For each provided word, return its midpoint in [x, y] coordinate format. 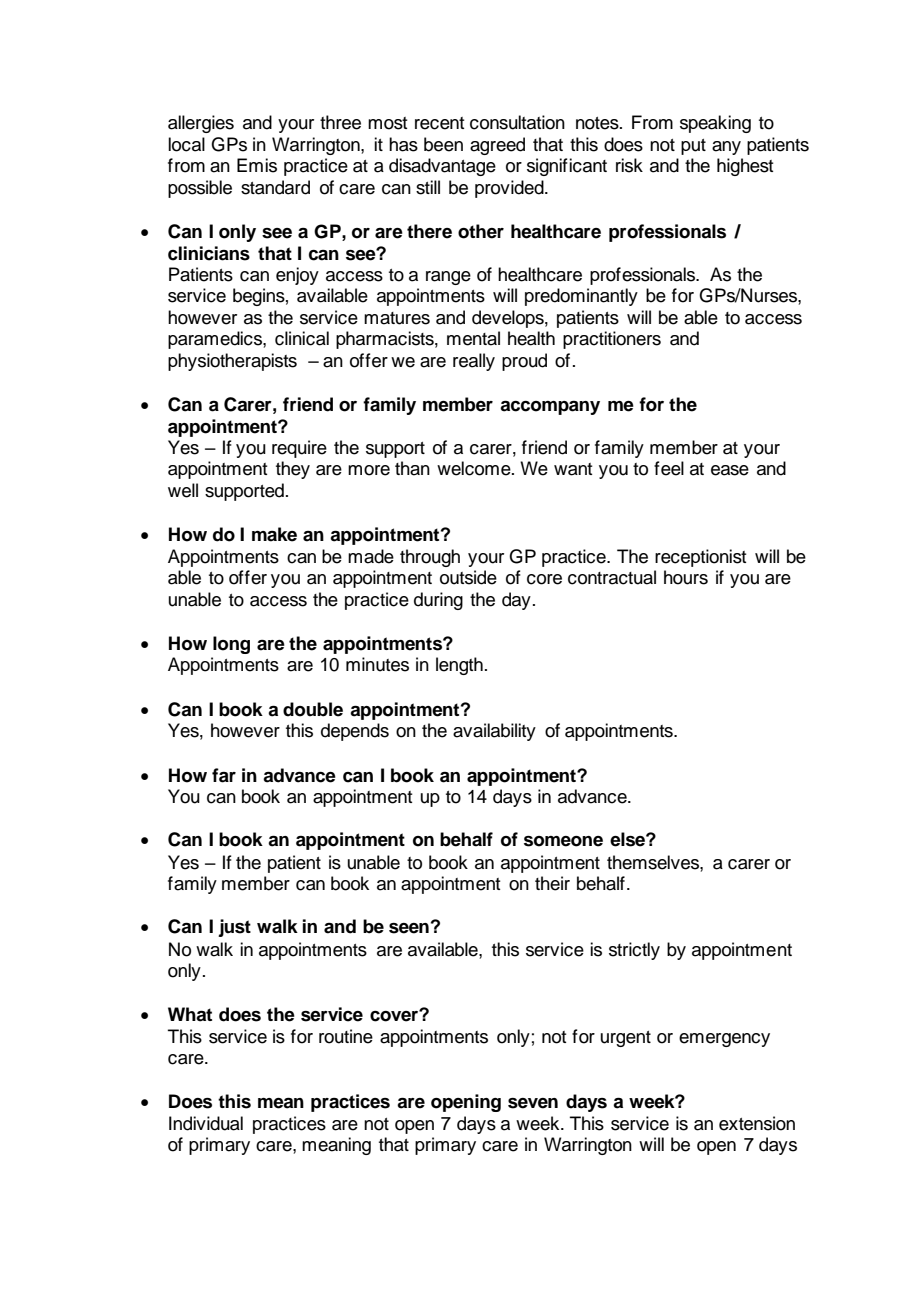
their [552, 883]
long [231, 645]
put [693, 147]
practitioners [612, 340]
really [474, 362]
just [234, 928]
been [443, 144]
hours [686, 577]
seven [533, 1103]
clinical [302, 338]
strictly [634, 951]
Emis [257, 165]
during [438, 601]
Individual [206, 1123]
